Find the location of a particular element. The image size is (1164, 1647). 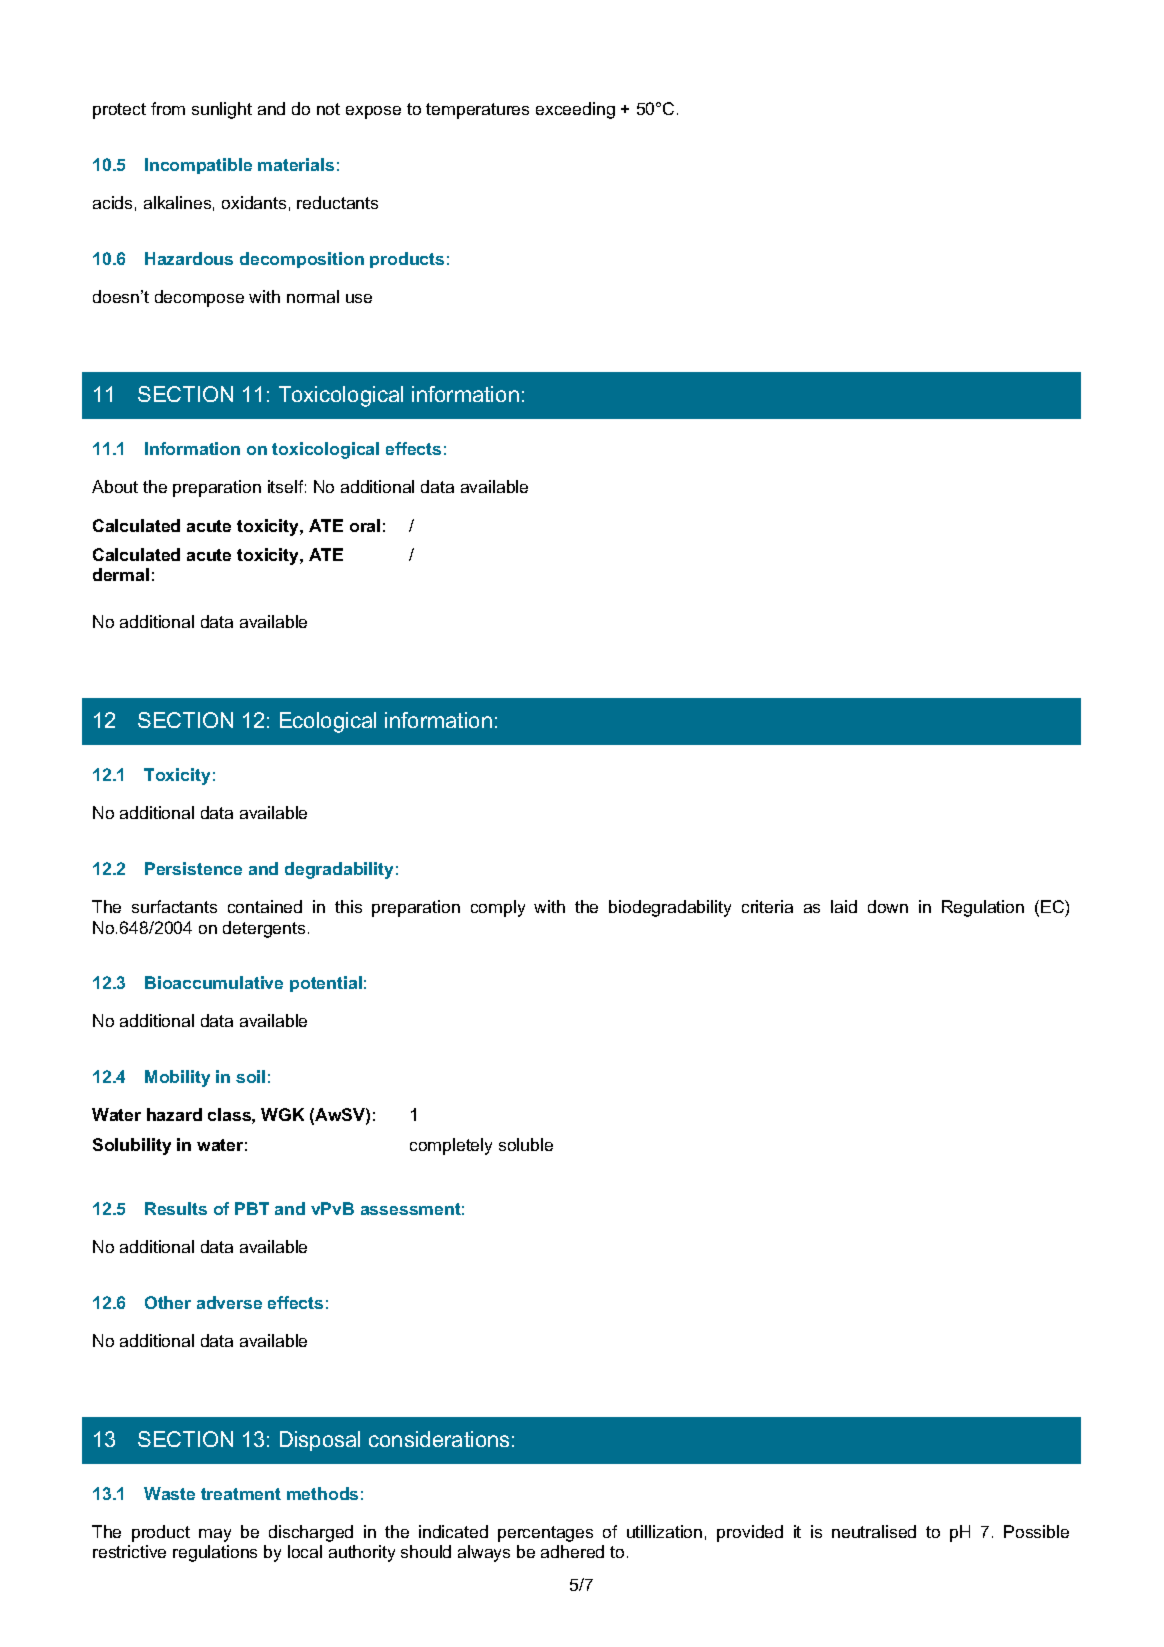

Incompatible is located at coordinates (198, 166).
